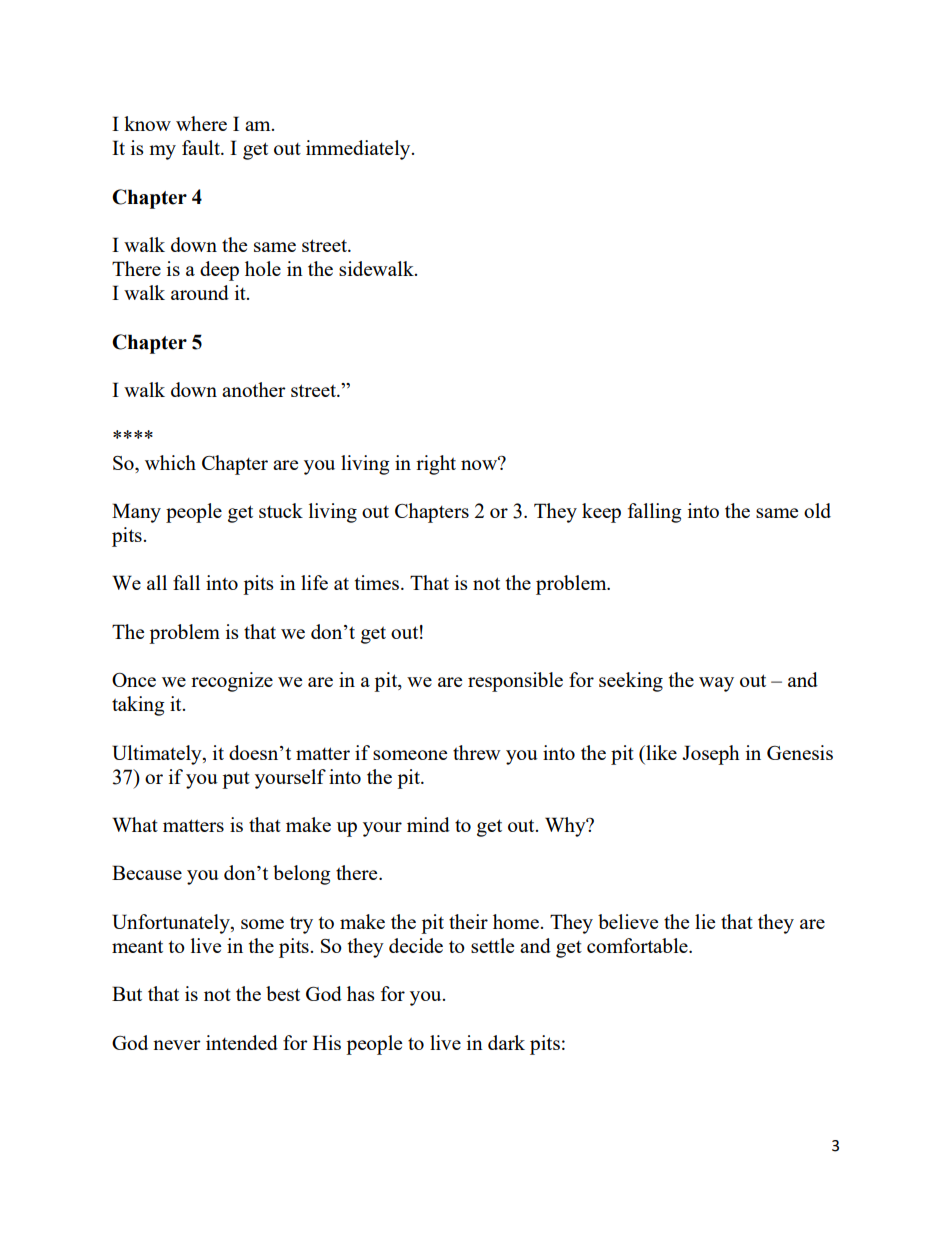 This screenshot has height=1233, width=952. Describe the element at coordinates (242, 1042) in the screenshot. I see `intended` at that location.
